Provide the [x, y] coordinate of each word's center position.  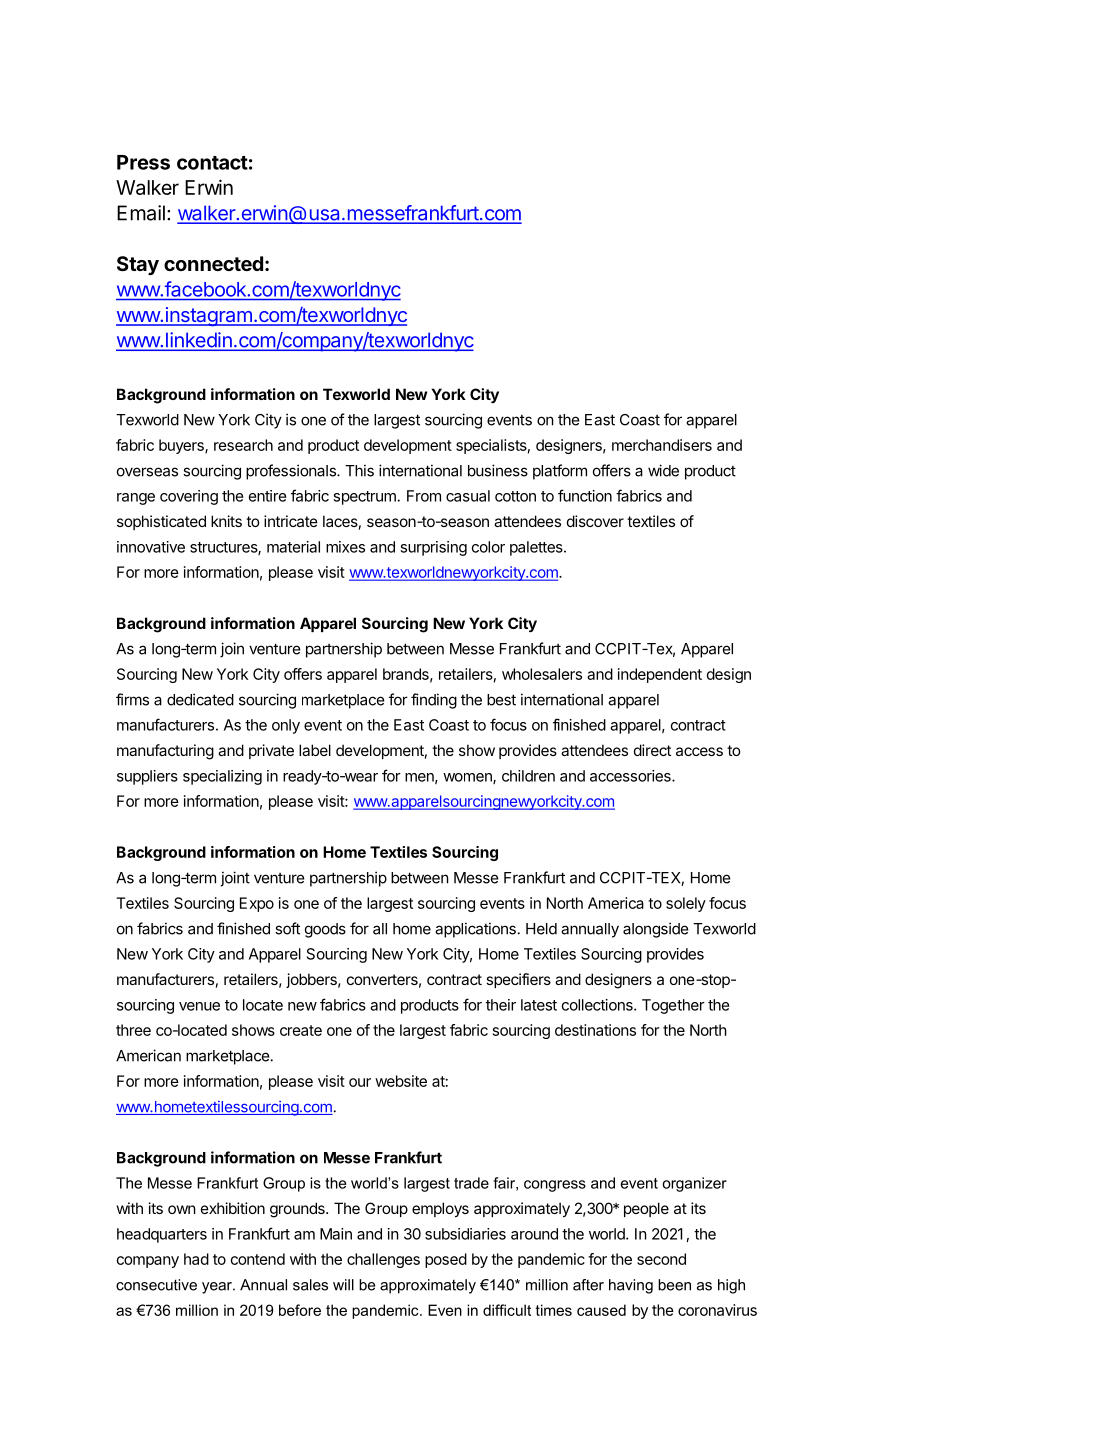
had [196, 1259]
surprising [433, 548]
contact [212, 163]
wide [663, 470]
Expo [257, 904]
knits [226, 521]
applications [475, 930]
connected [213, 263]
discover [595, 521]
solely [686, 904]
